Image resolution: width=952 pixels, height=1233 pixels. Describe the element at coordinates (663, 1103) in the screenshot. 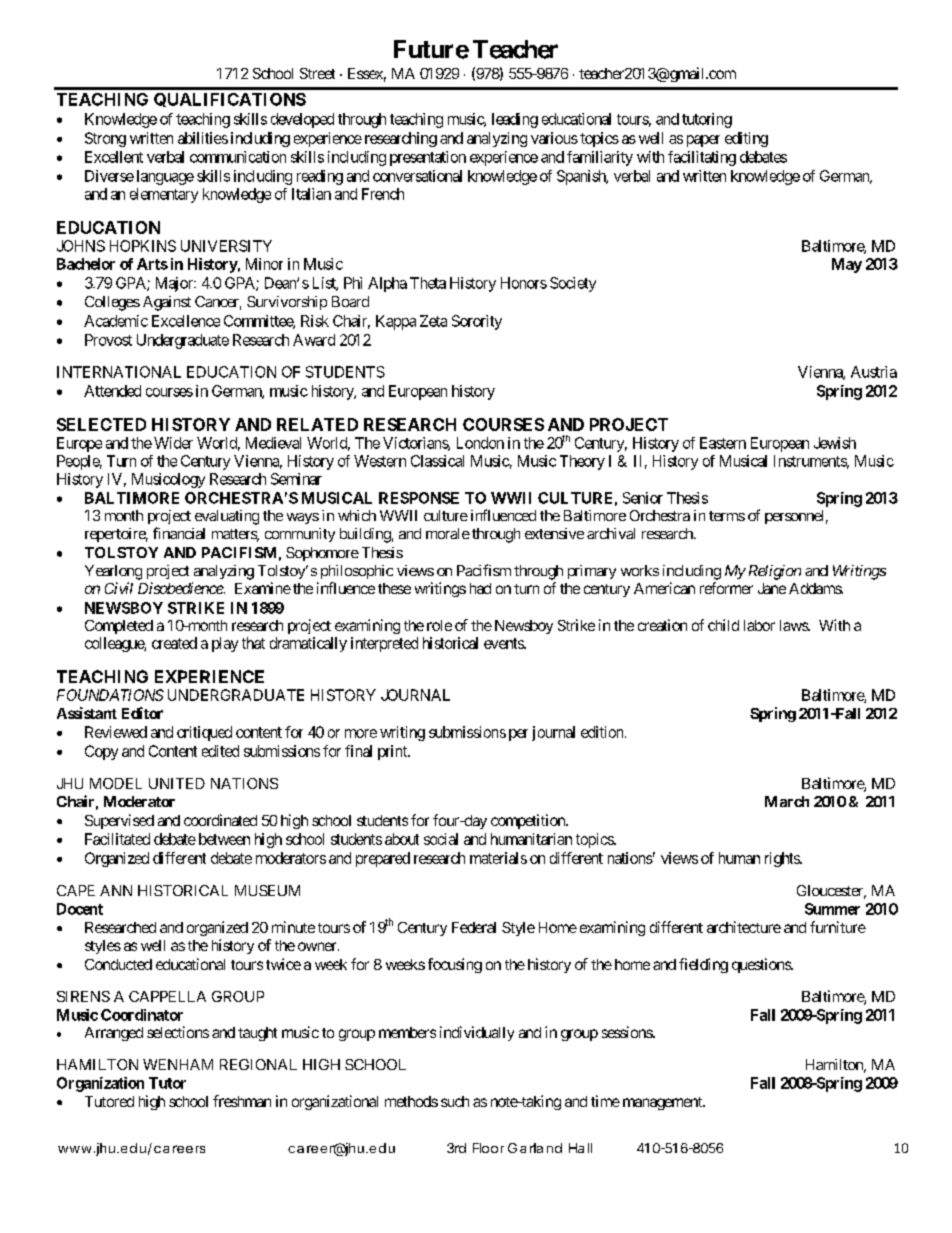

I see `management` at that location.
